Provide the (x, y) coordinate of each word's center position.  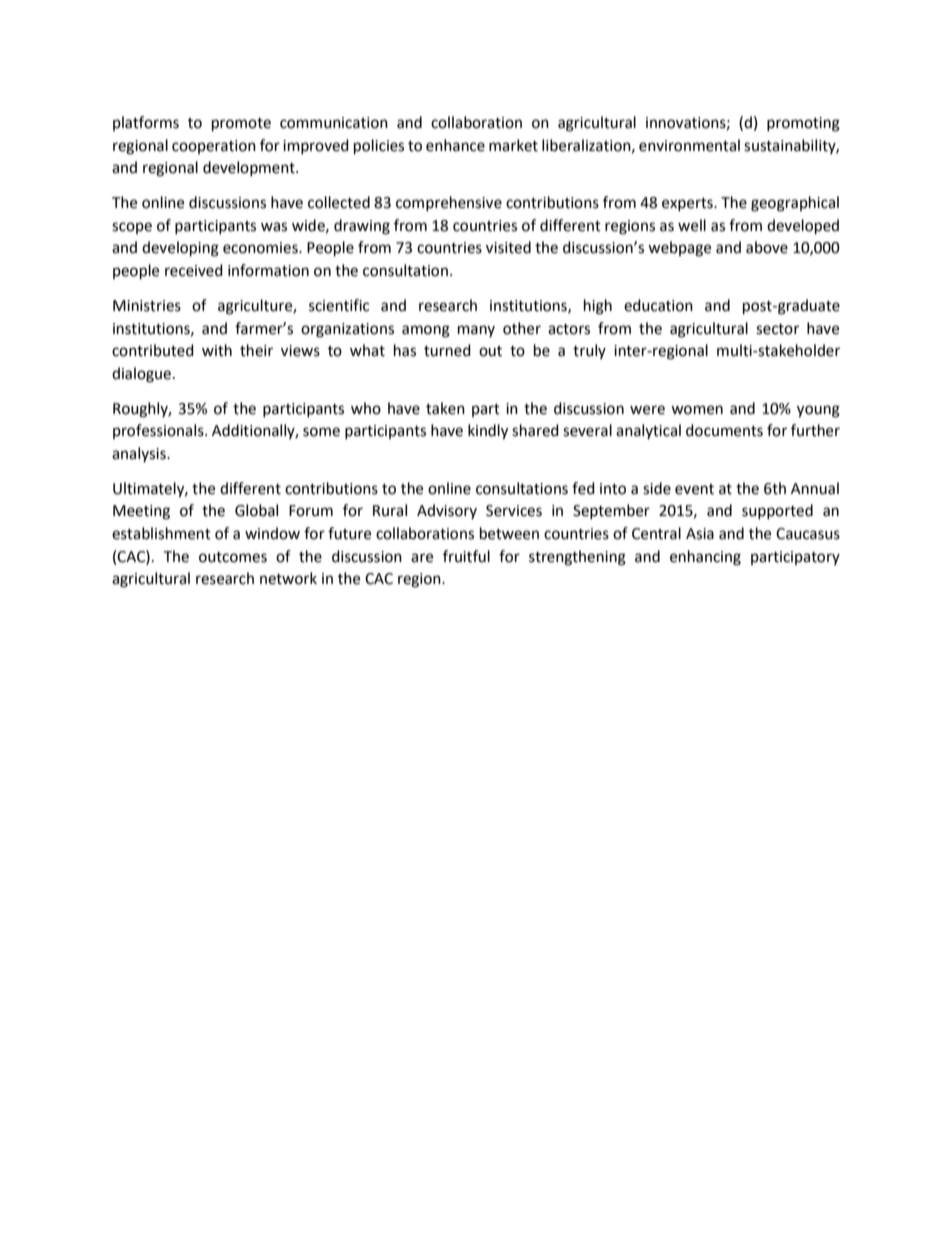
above (767, 247)
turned (447, 350)
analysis (140, 454)
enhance (455, 145)
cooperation (214, 147)
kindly (488, 432)
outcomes (233, 557)
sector (777, 329)
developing (180, 249)
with (217, 350)
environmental (689, 145)
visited (508, 247)
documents (724, 430)
